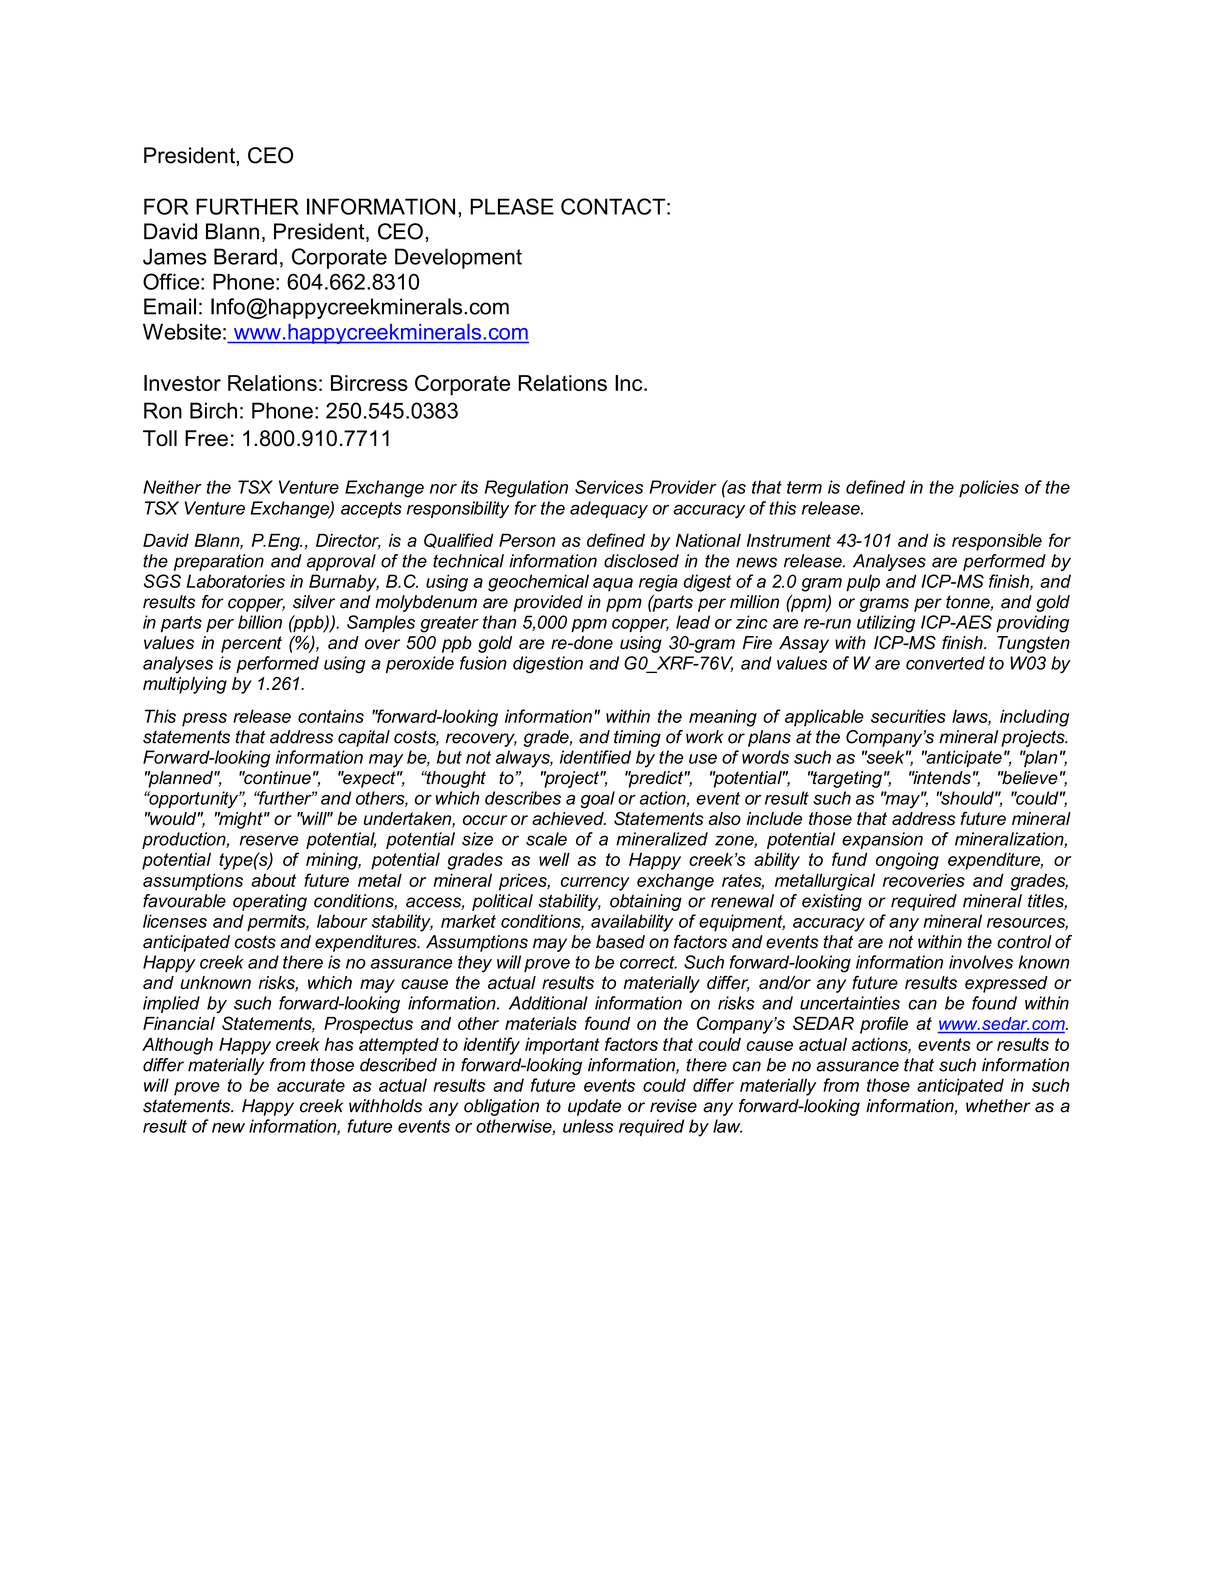  What do you see at coordinates (269, 840) in the image?
I see `reserve` at bounding box center [269, 840].
